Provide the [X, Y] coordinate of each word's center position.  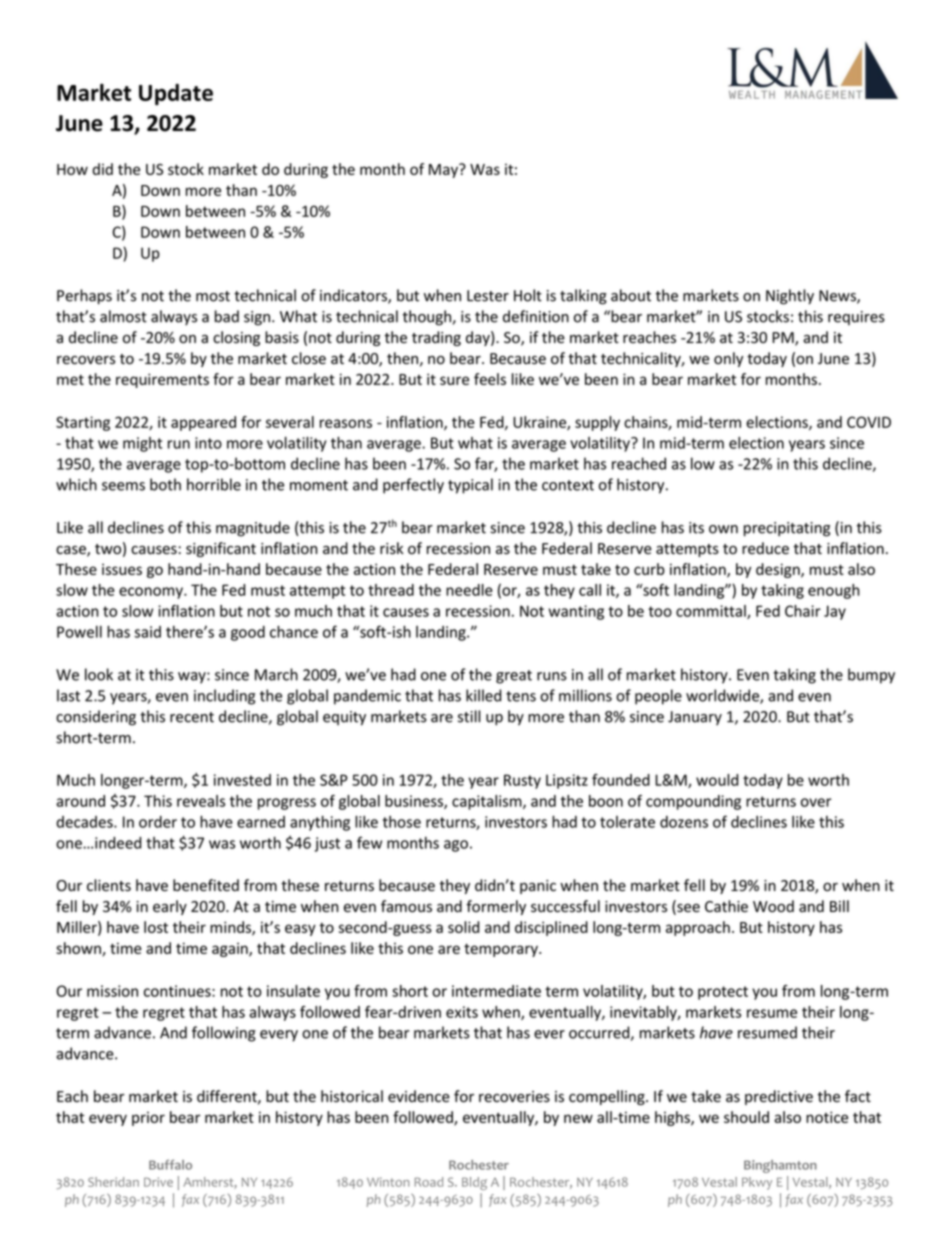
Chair [803, 611]
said [147, 632]
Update [176, 94]
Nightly [790, 297]
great [514, 677]
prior [148, 1119]
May [444, 171]
